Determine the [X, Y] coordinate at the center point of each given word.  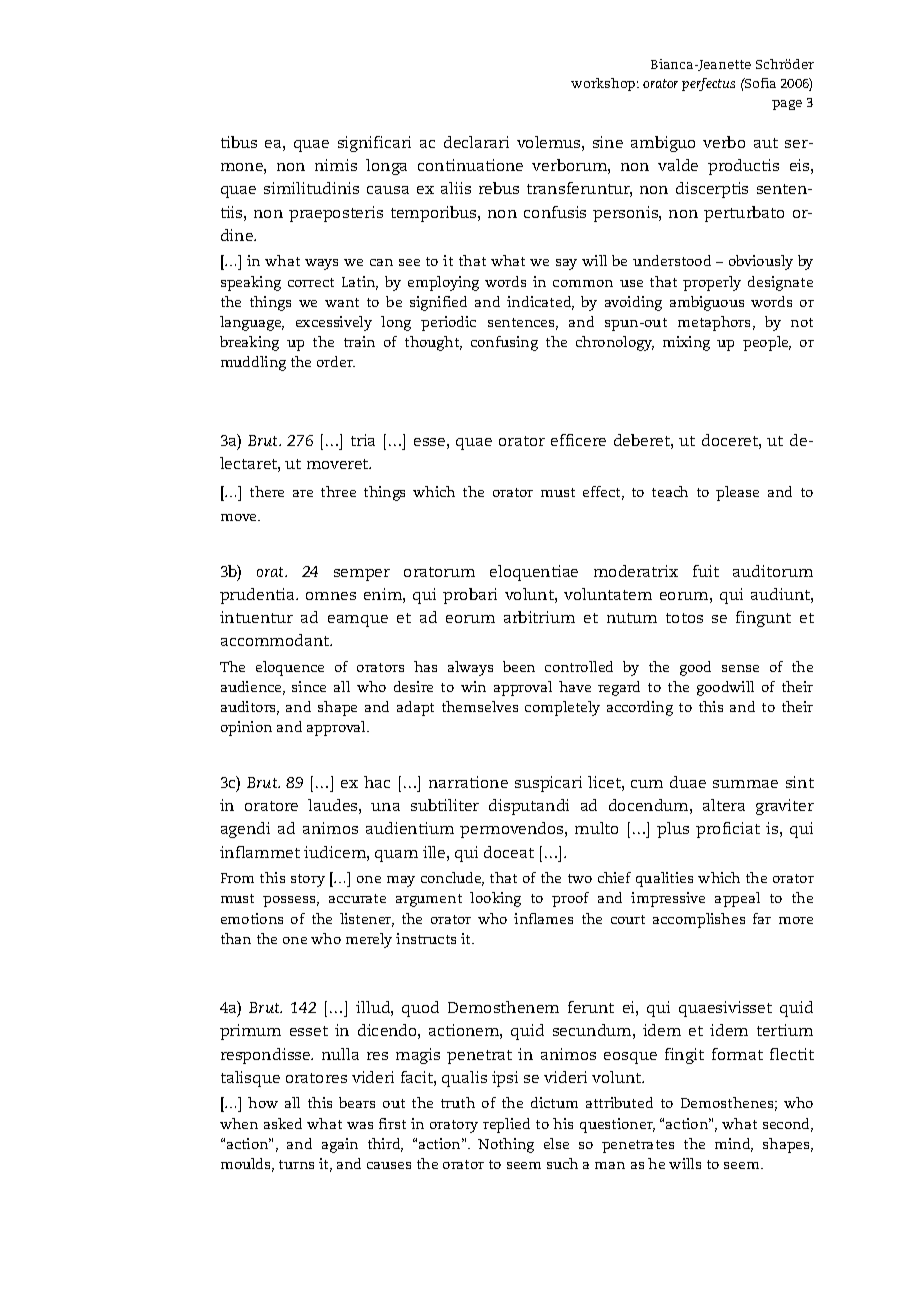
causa [388, 190]
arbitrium [539, 617]
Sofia [759, 83]
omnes [331, 596]
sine [608, 142]
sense [740, 668]
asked [283, 1123]
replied [506, 1125]
